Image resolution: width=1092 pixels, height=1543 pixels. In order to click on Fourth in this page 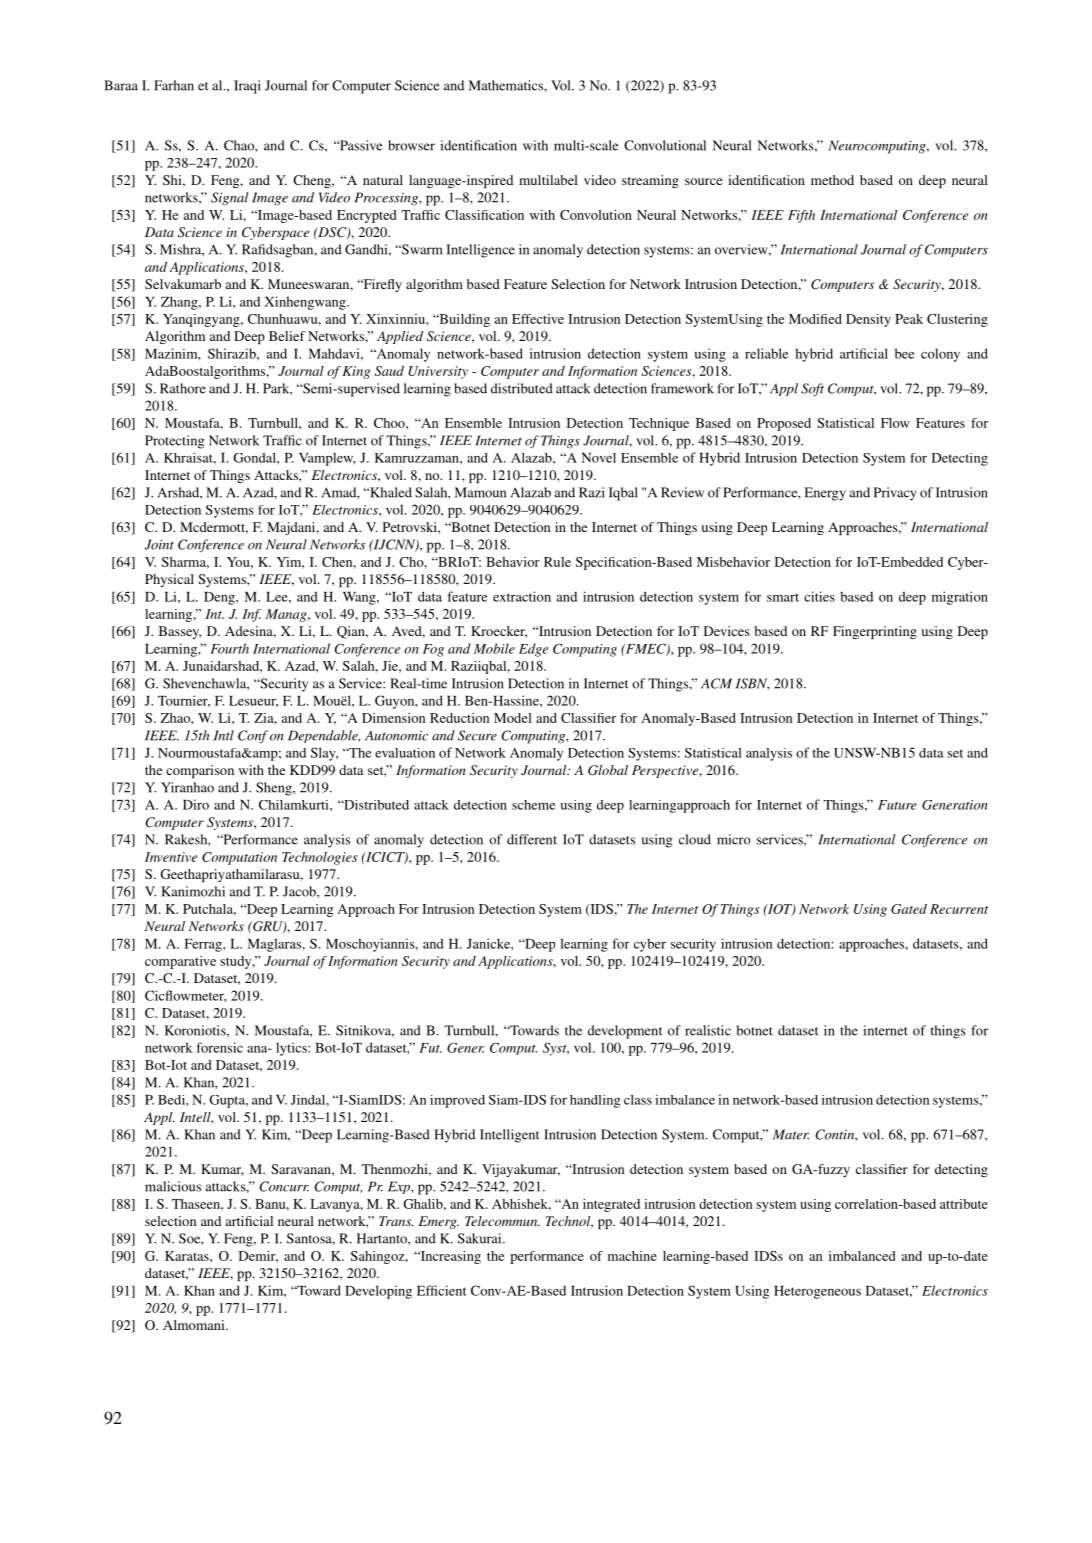, I will do `click(229, 648)`.
